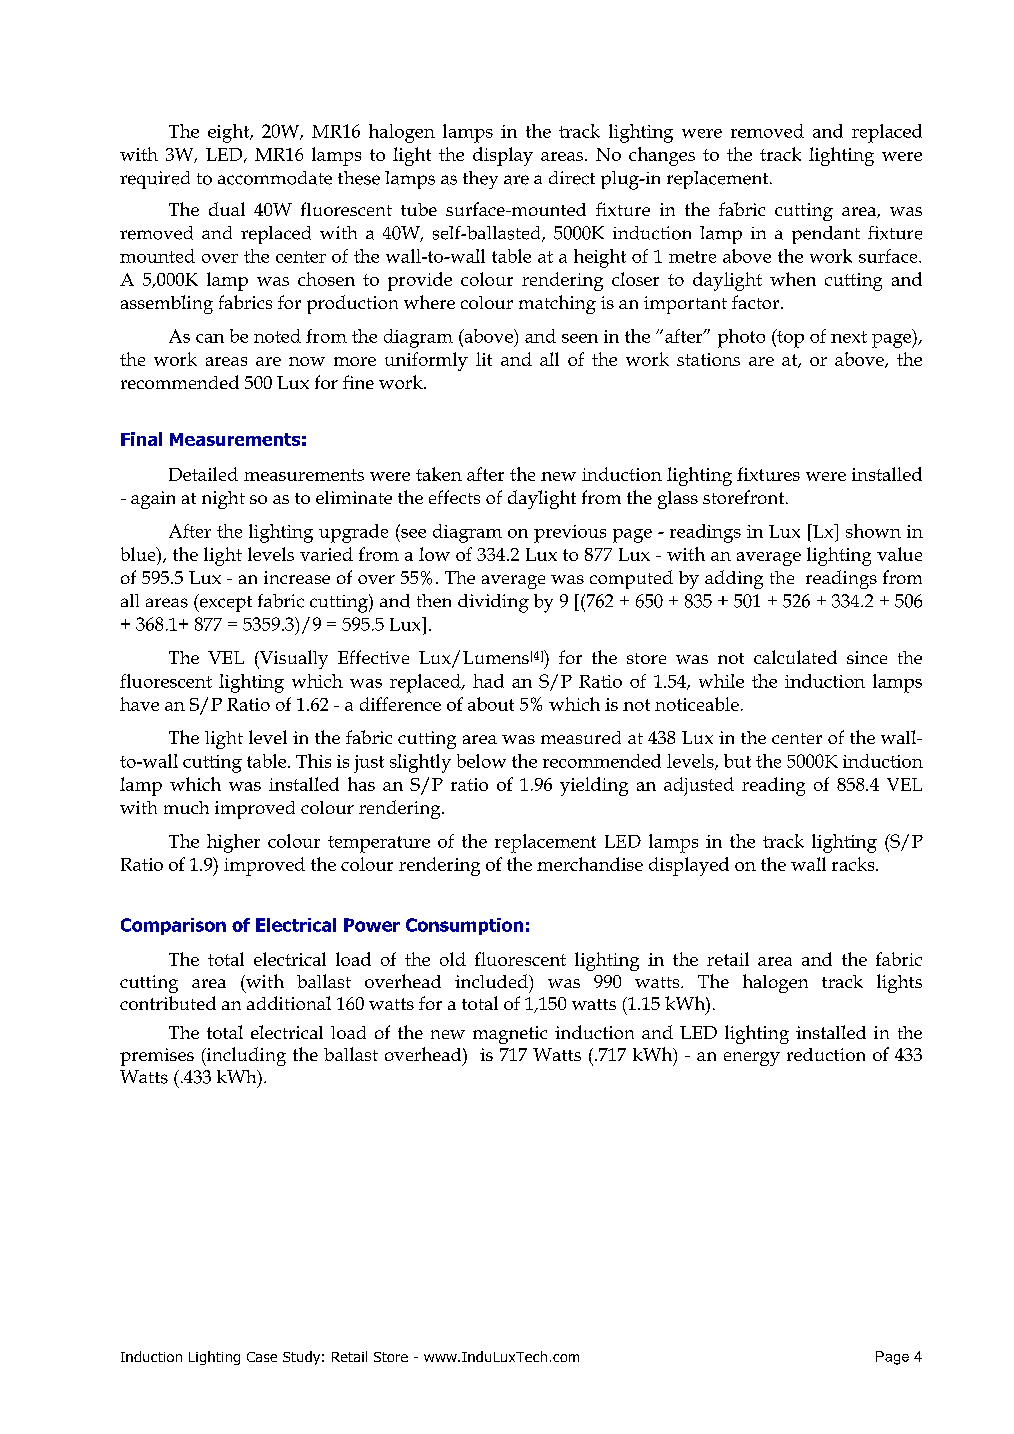 The width and height of the image is (1014, 1434). I want to click on shown, so click(873, 531).
